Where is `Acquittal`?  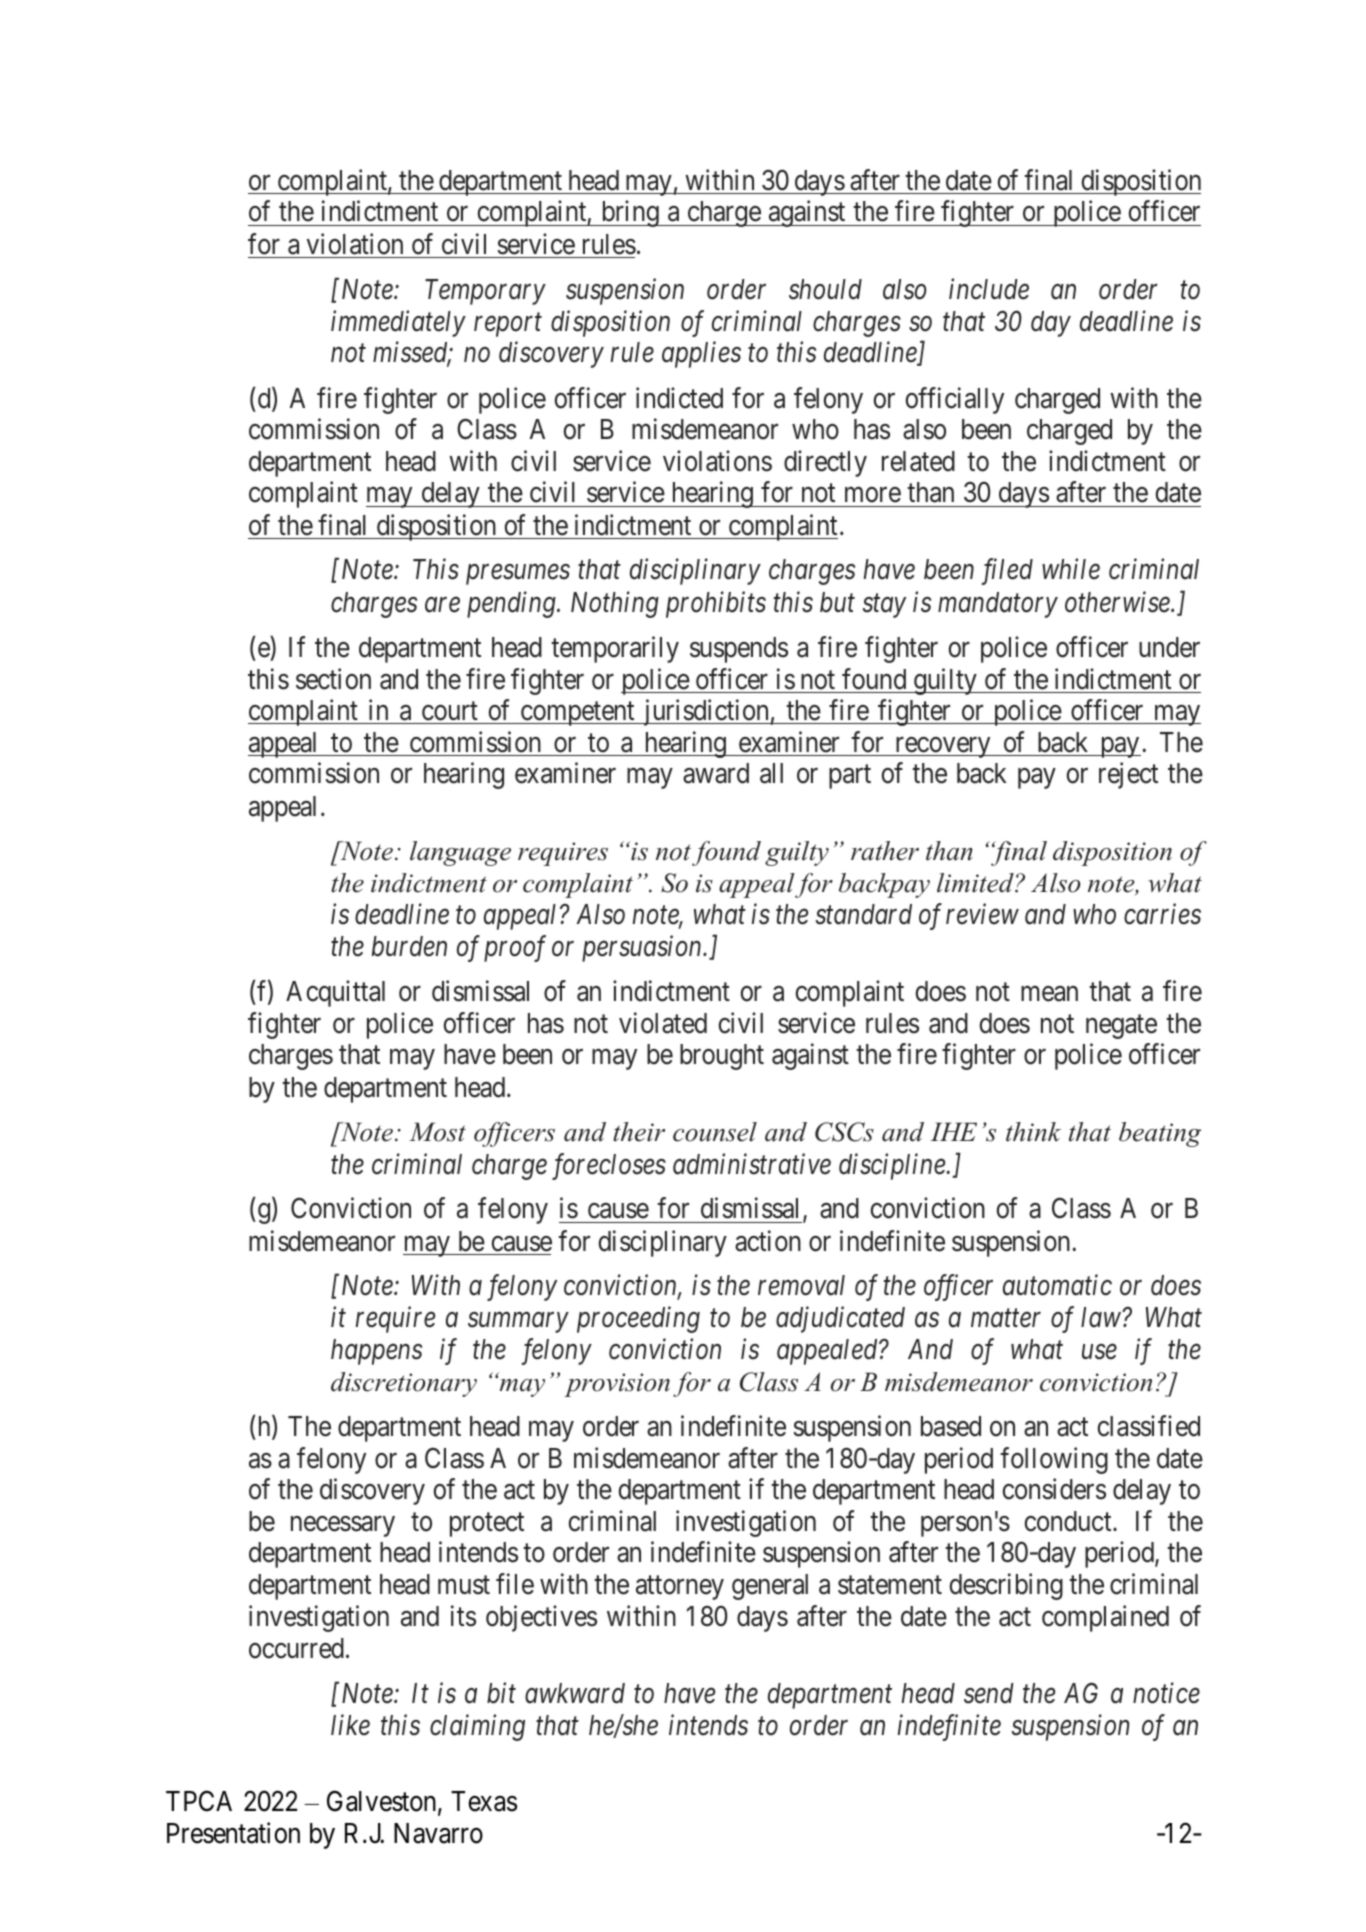 Acquittal is located at coordinates (335, 993).
